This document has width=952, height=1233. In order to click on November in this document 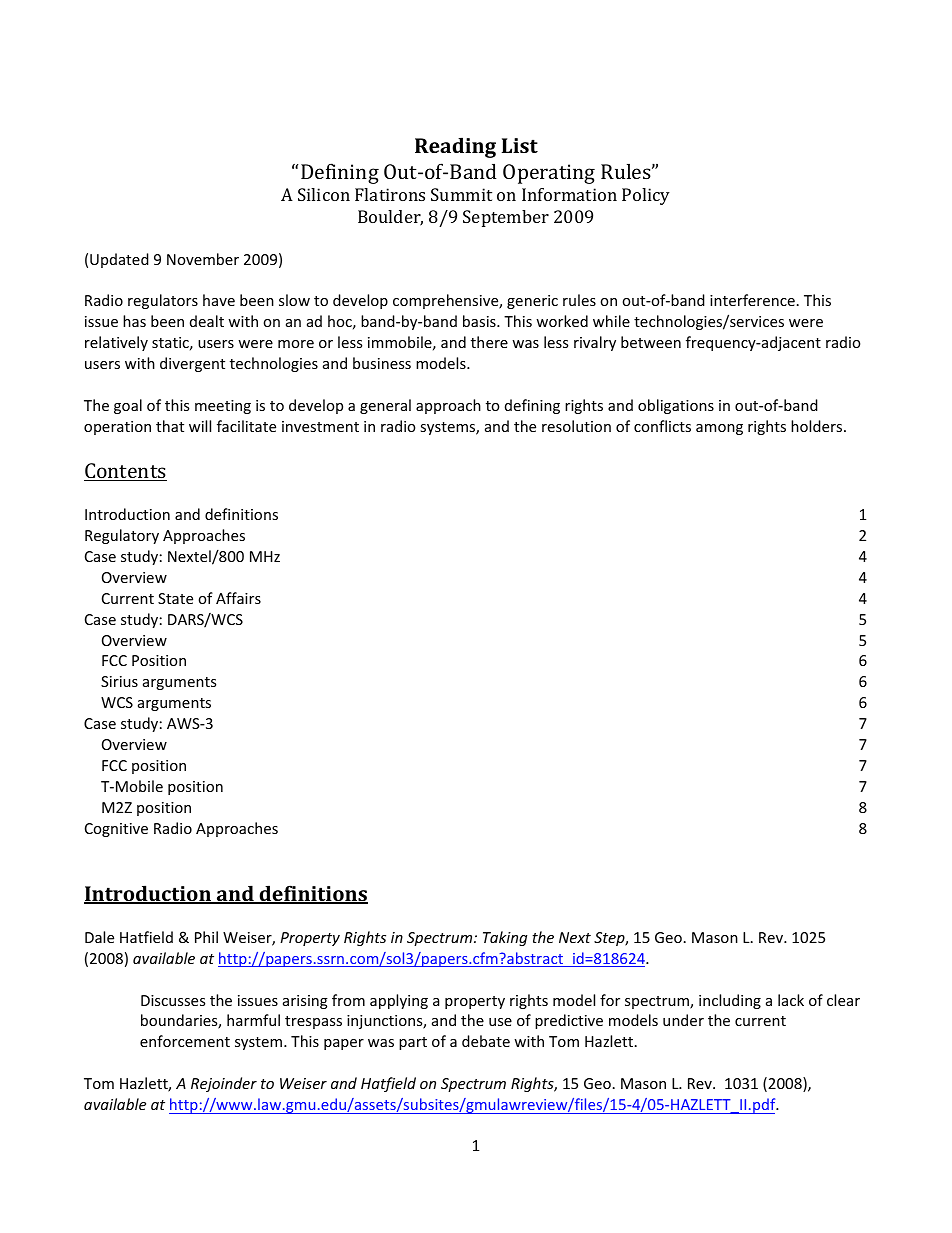, I will do `click(203, 259)`.
